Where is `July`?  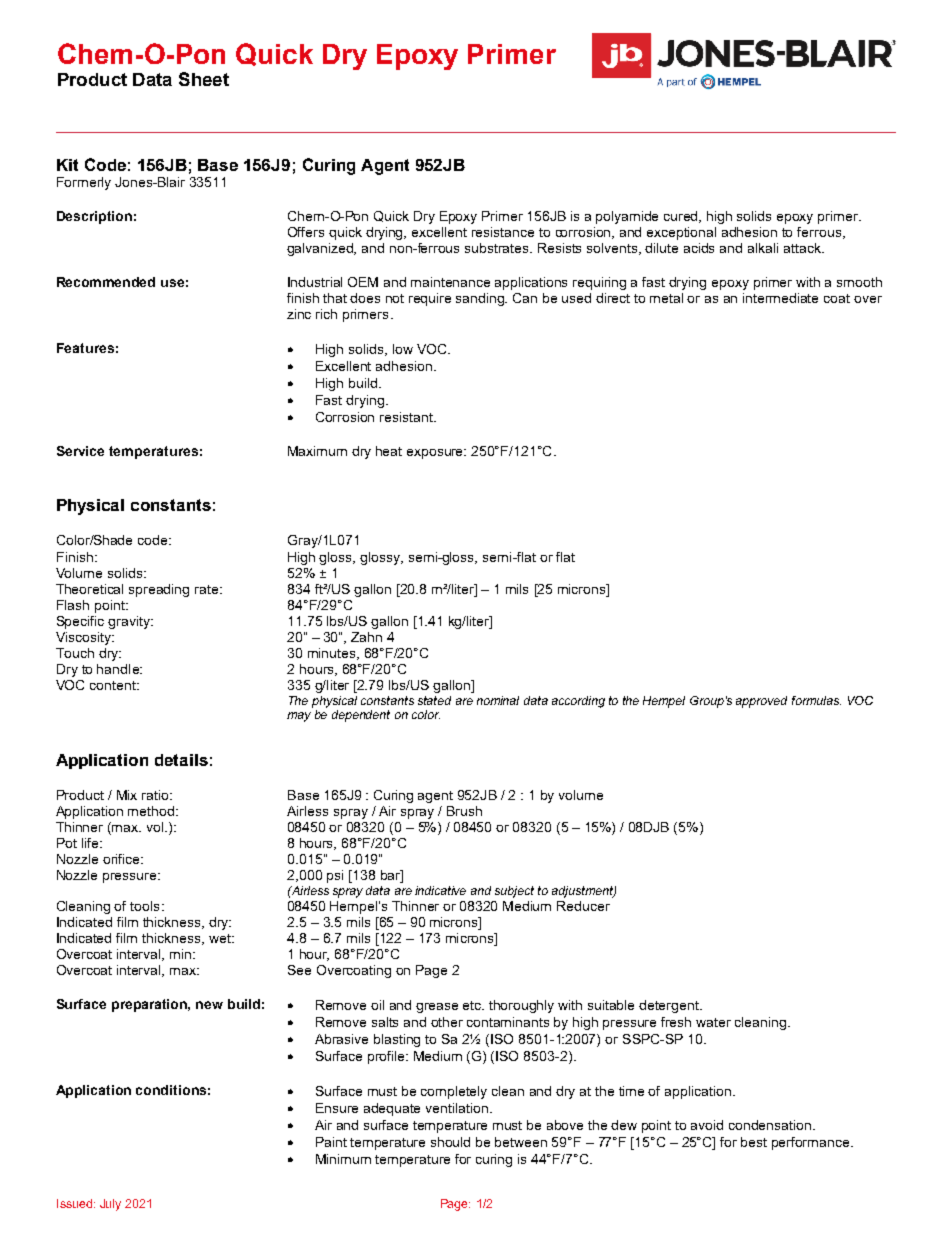 July is located at coordinates (110, 1205).
